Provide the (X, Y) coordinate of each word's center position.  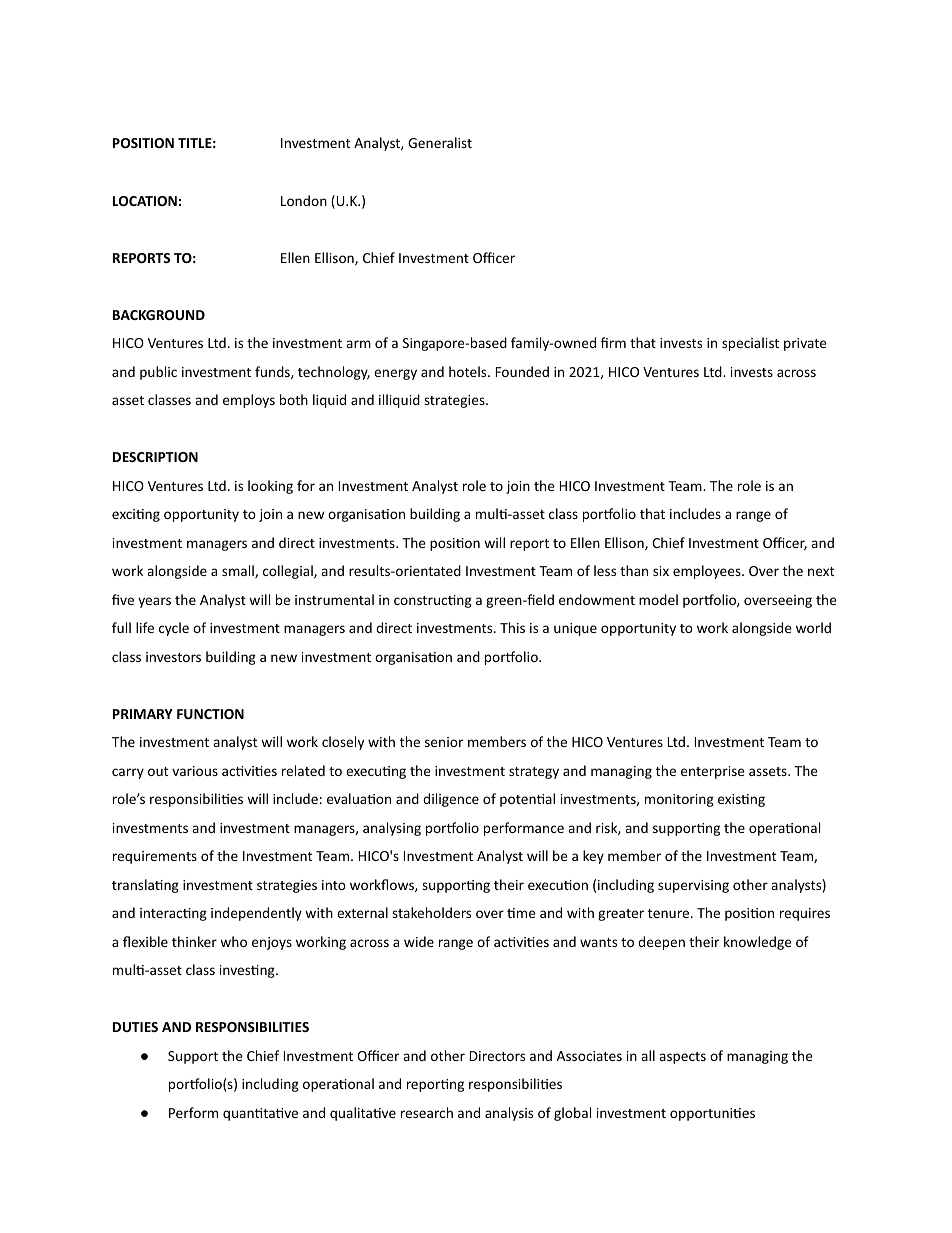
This (512, 627)
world (813, 627)
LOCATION (145, 201)
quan (239, 1115)
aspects (682, 1058)
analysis (509, 1114)
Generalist (440, 142)
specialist (750, 344)
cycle (174, 629)
